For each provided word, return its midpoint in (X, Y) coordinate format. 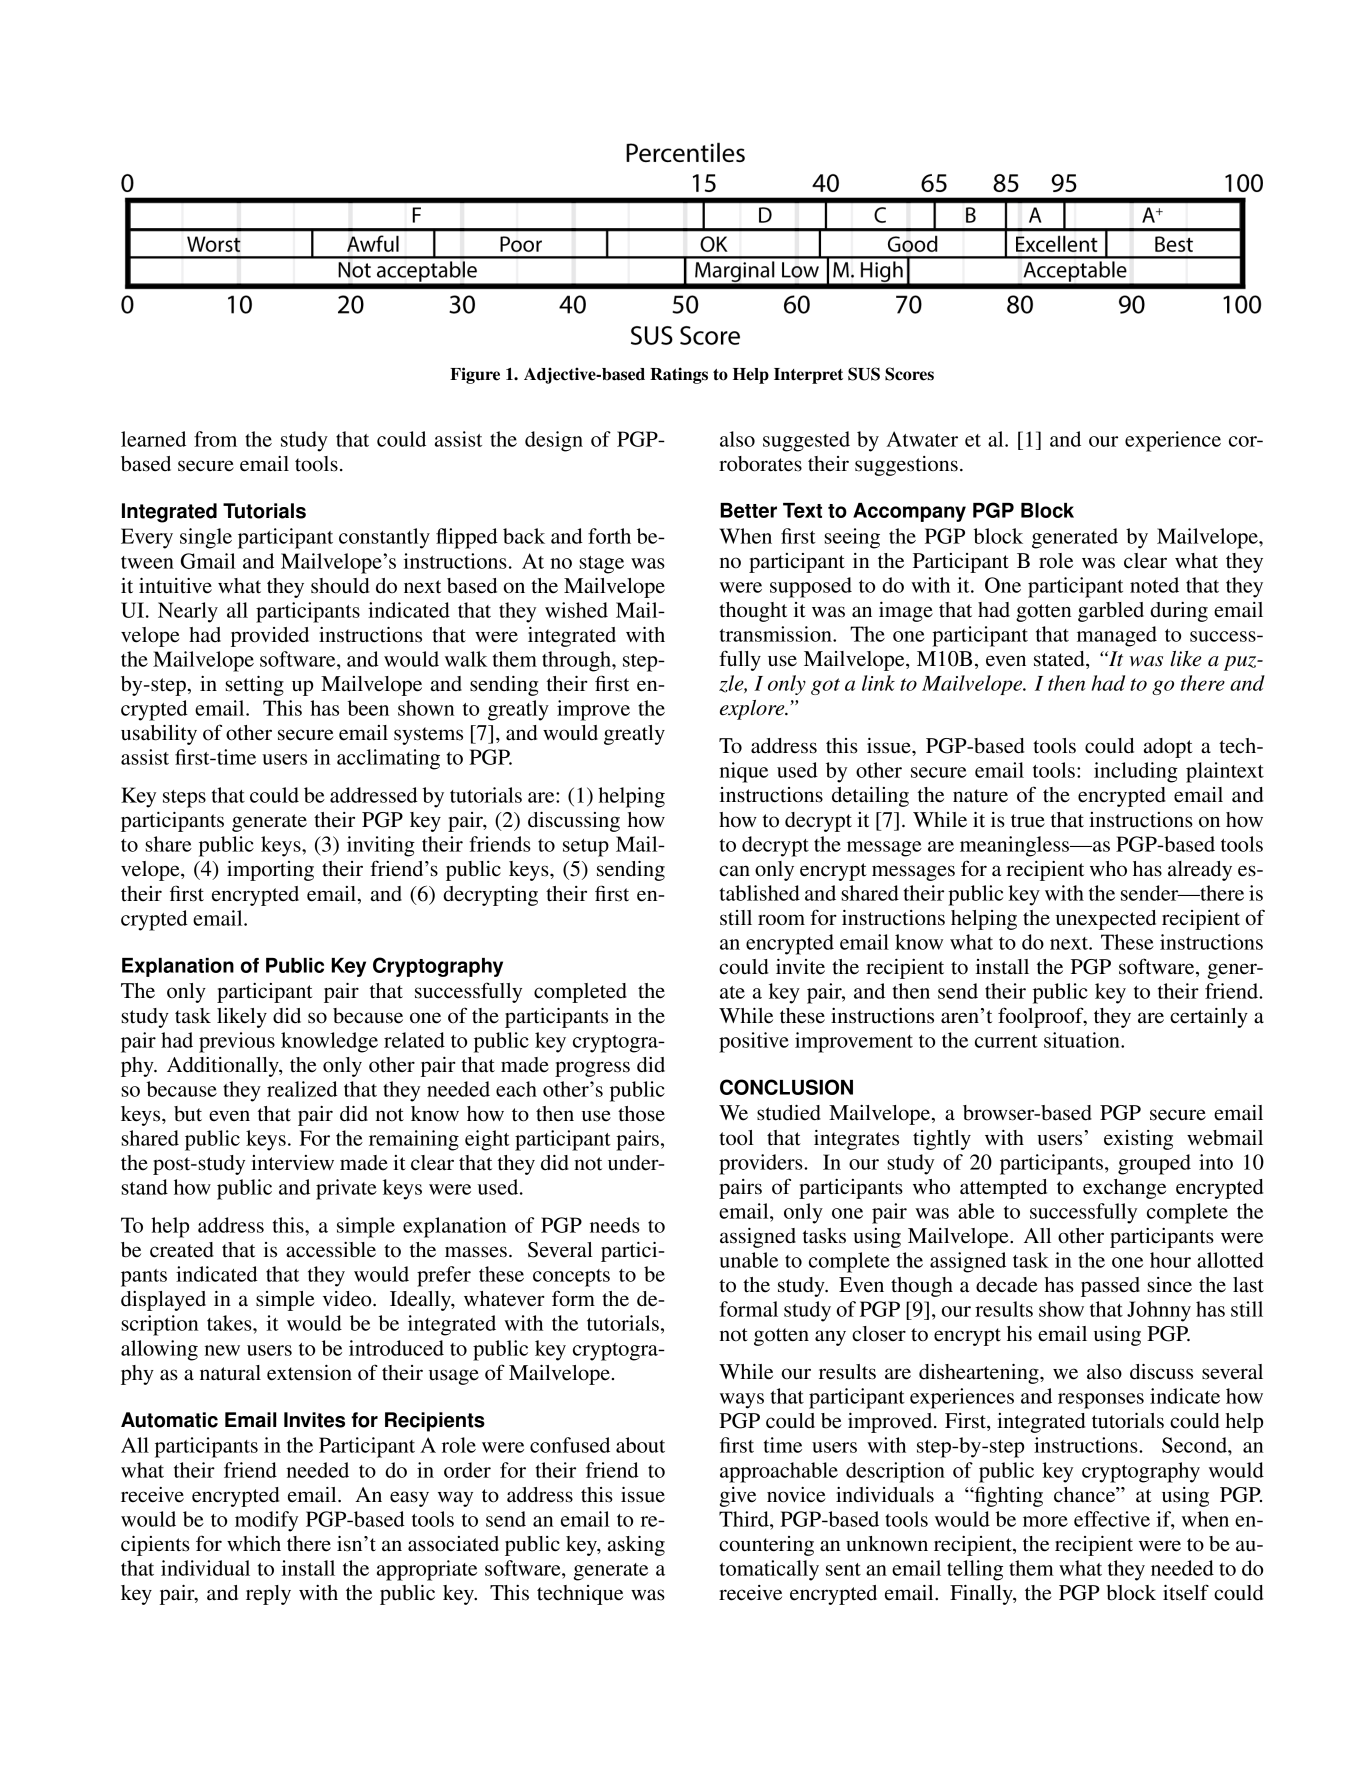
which (254, 1544)
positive (754, 1042)
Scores (909, 374)
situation (1083, 1040)
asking (636, 1546)
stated (1060, 660)
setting (254, 686)
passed (1110, 1287)
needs (615, 1225)
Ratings (679, 375)
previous (237, 1042)
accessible (331, 1250)
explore (753, 710)
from (215, 439)
